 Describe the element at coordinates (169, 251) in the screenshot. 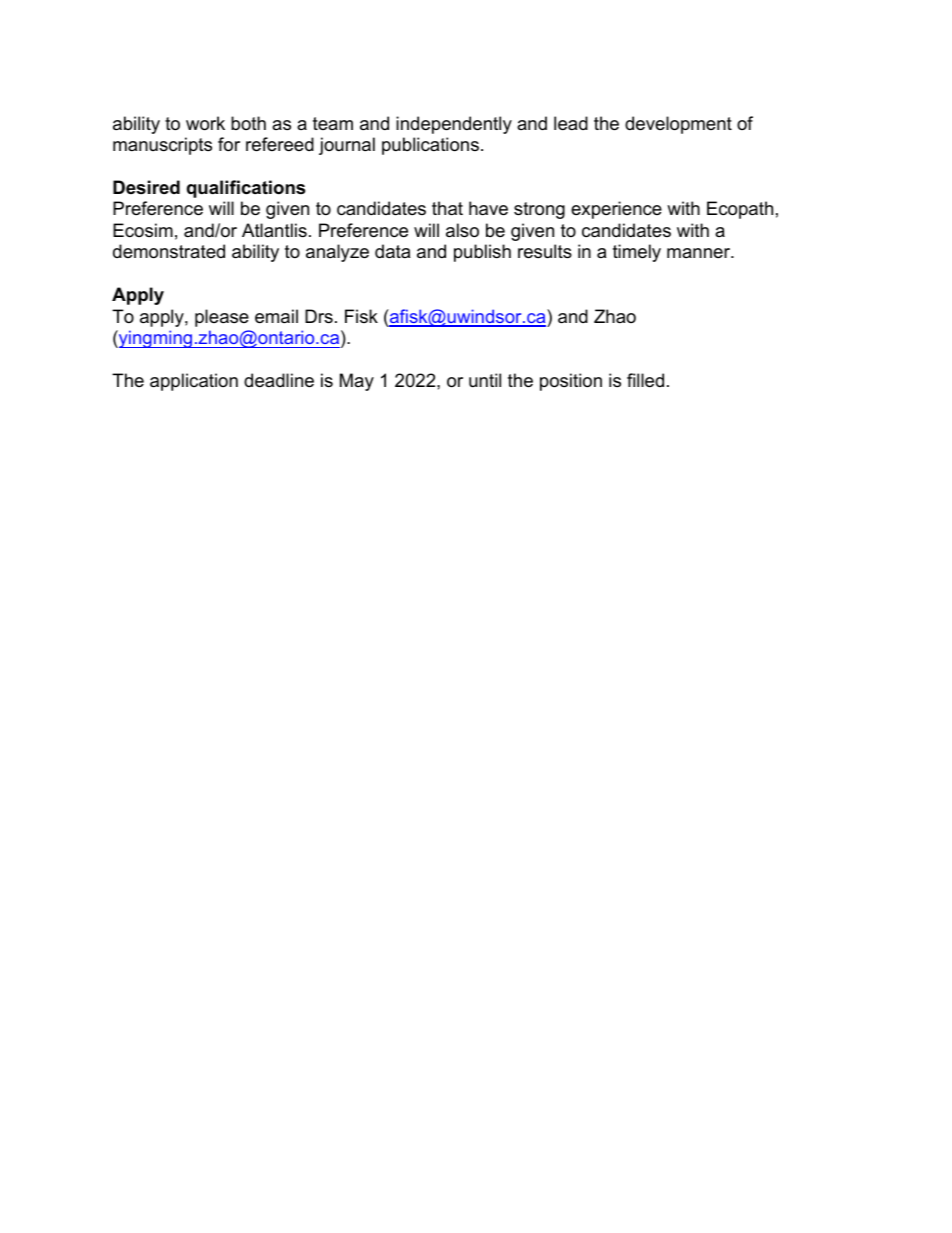

I see `demonstrated` at that location.
